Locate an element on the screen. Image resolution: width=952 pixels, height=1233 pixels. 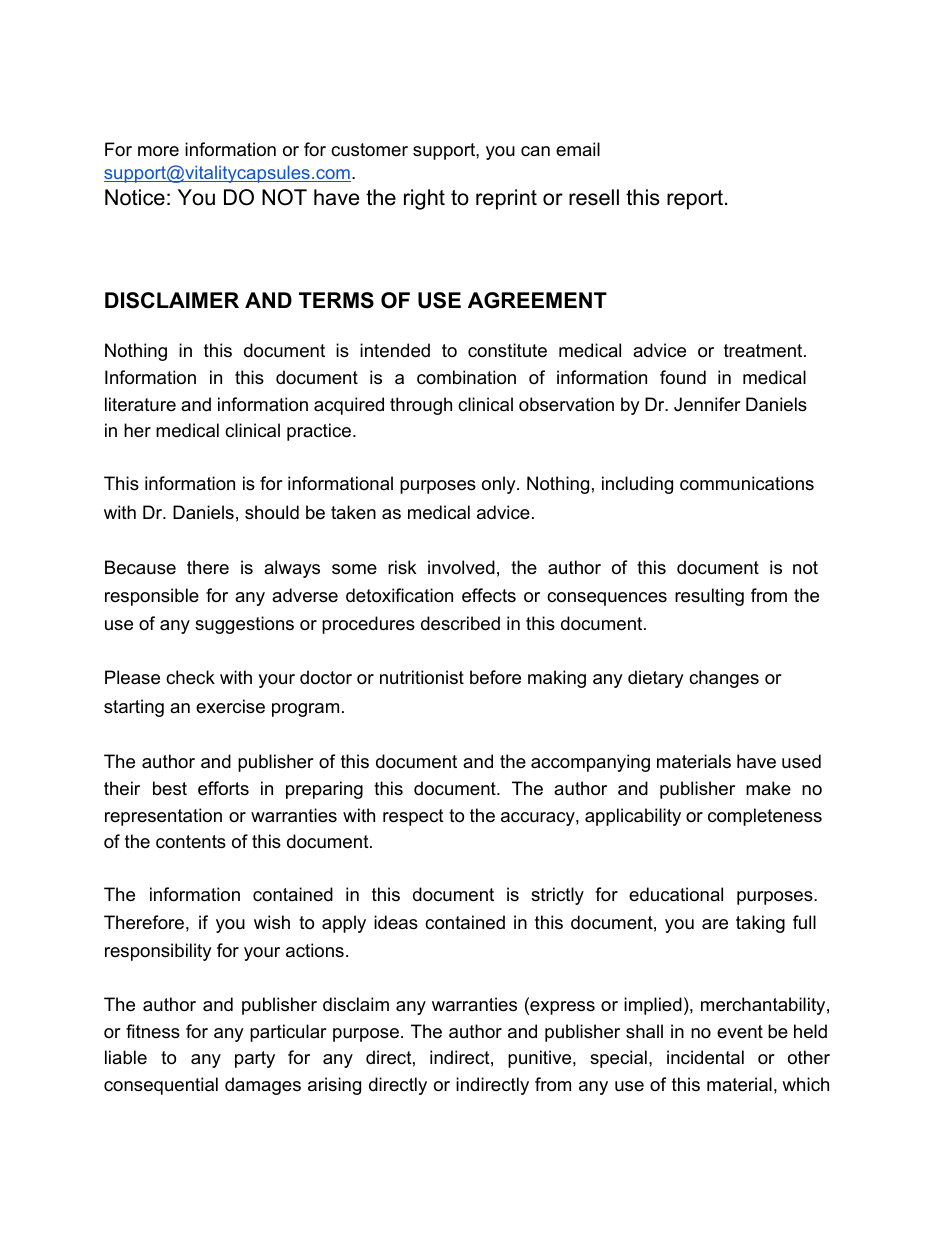
report is located at coordinates (696, 200).
